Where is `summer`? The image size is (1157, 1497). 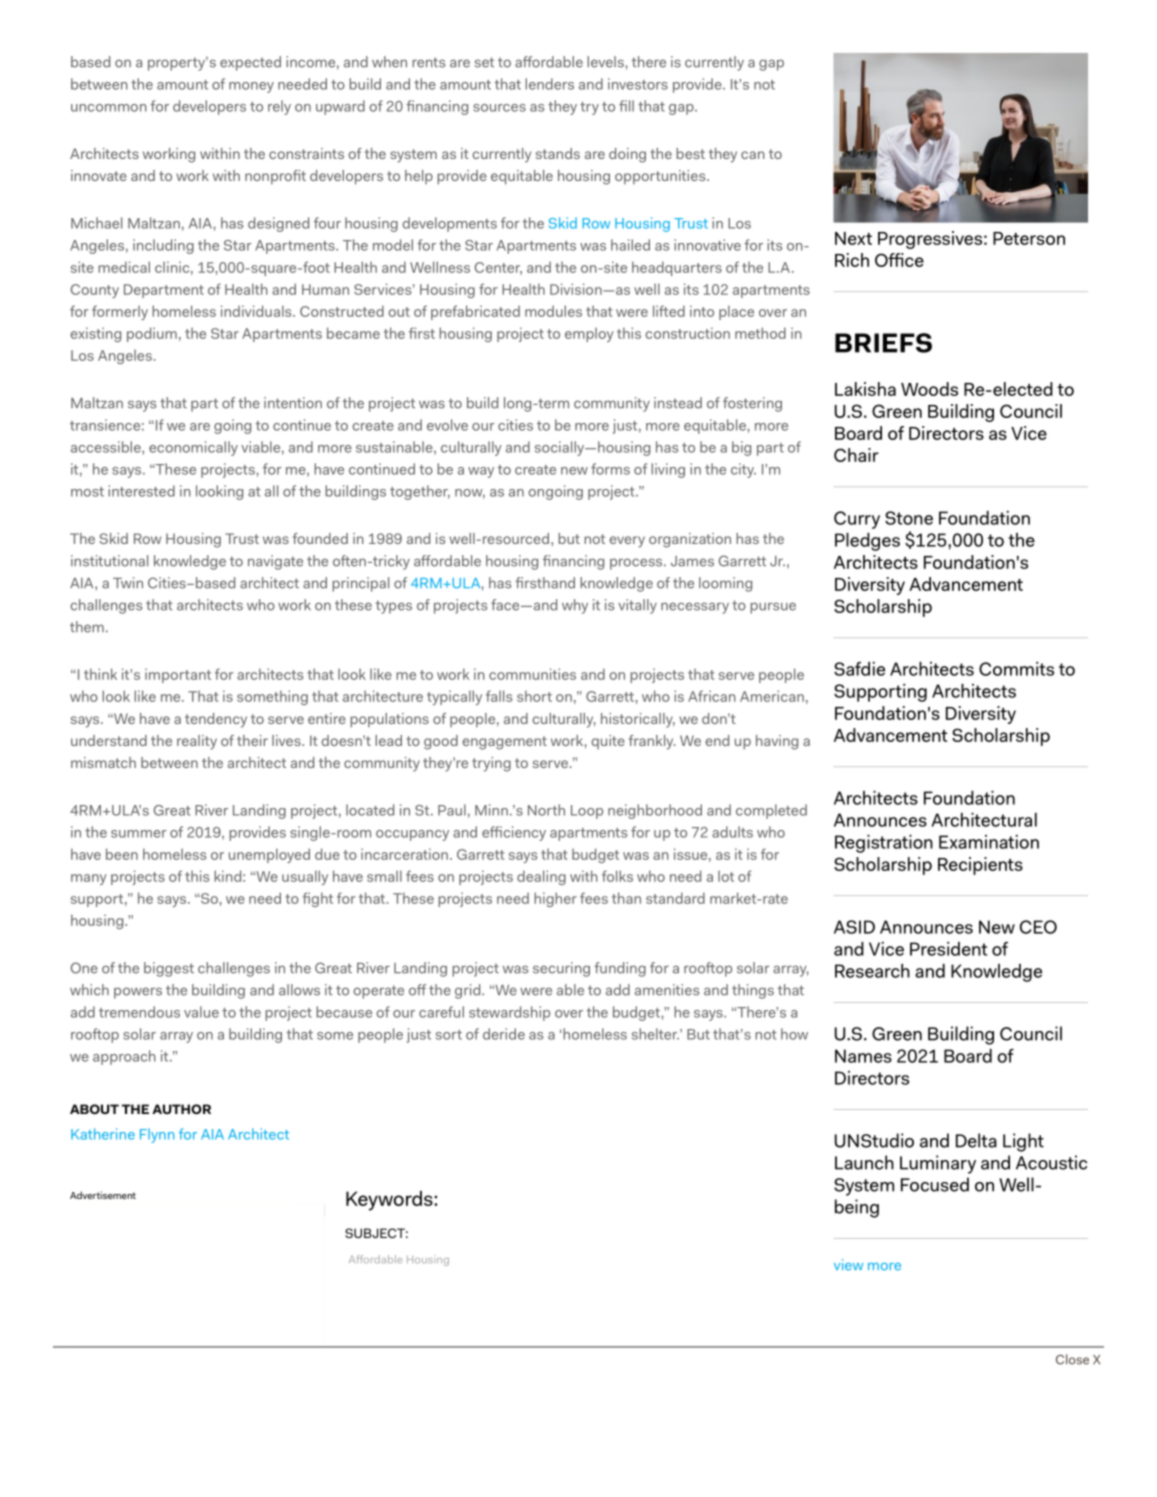 summer is located at coordinates (139, 834).
